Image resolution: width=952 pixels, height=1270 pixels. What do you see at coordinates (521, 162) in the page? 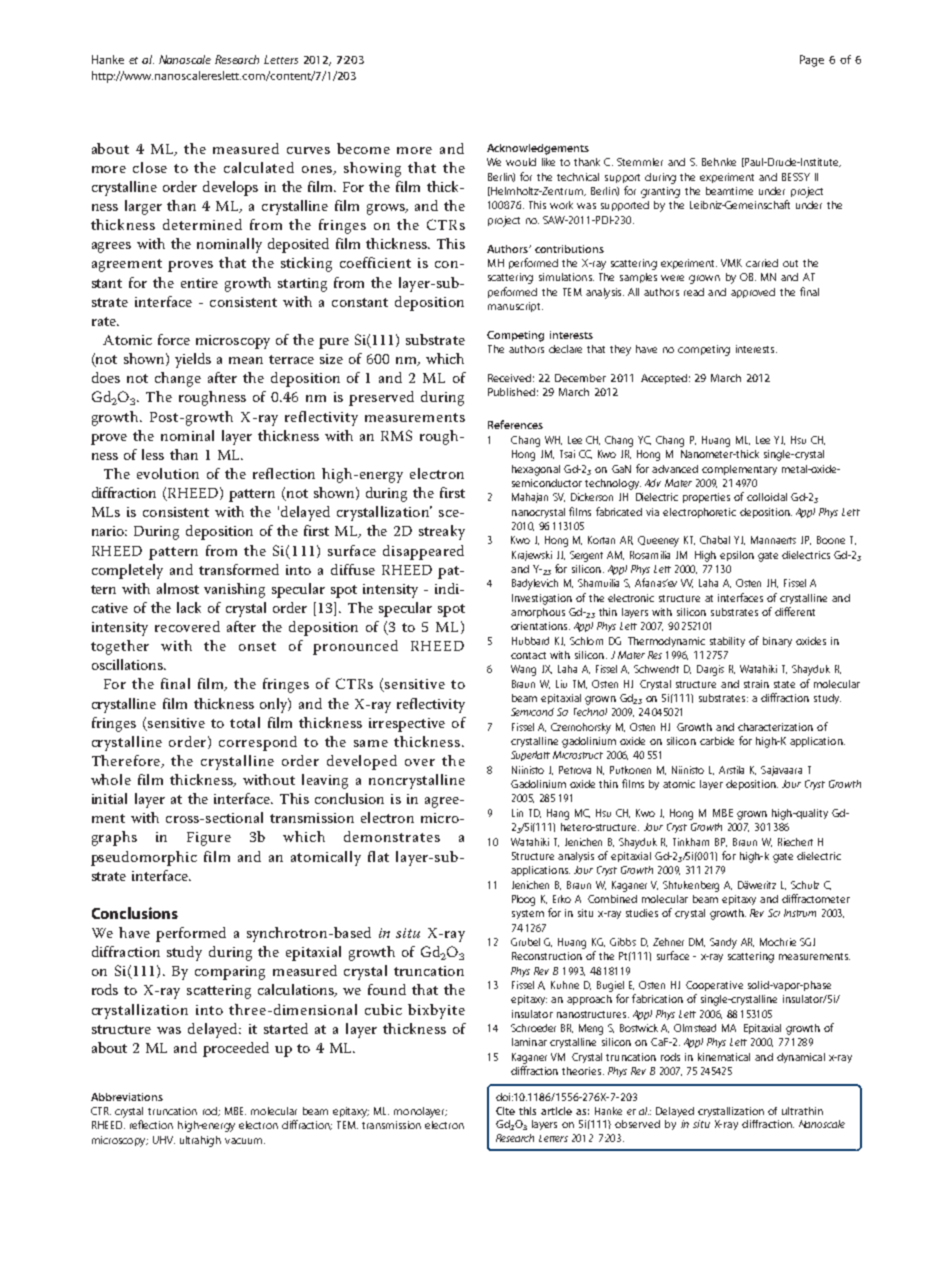
I see `would` at bounding box center [521, 162].
